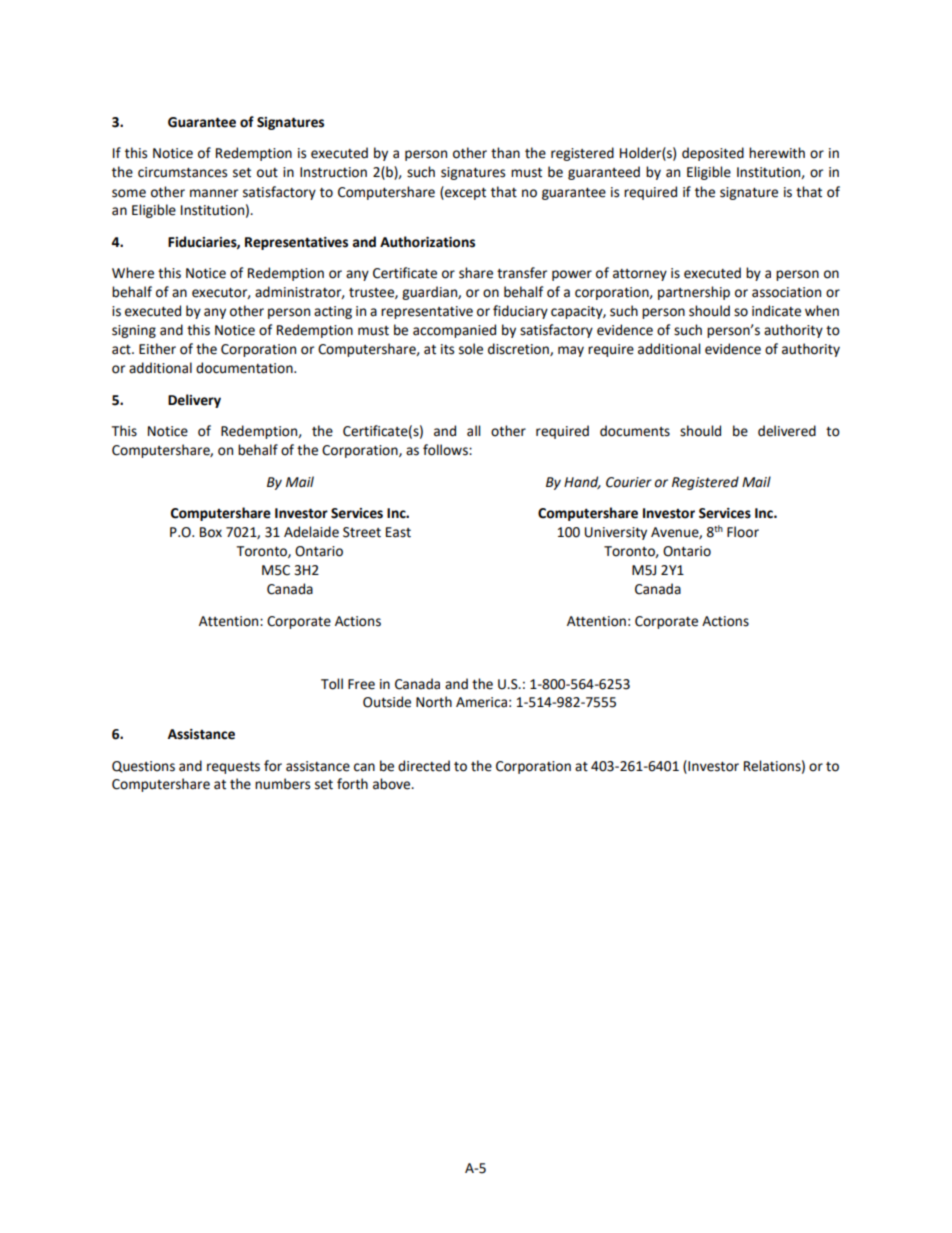 The height and width of the screenshot is (1233, 952). Describe the element at coordinates (398, 532) in the screenshot. I see `East` at that location.
